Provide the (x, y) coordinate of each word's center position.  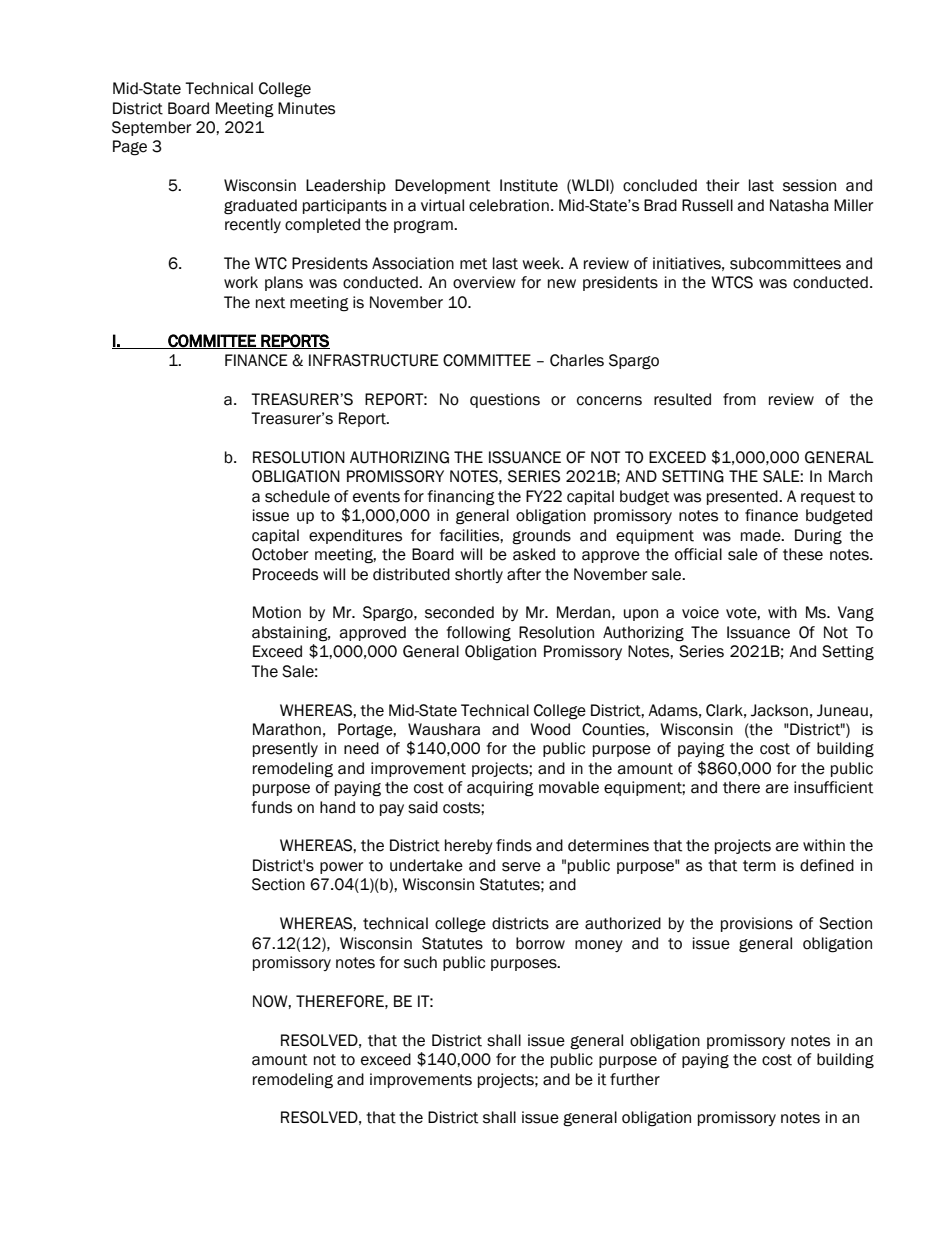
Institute (529, 185)
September (151, 128)
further (635, 1079)
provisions (757, 924)
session (809, 185)
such (420, 962)
